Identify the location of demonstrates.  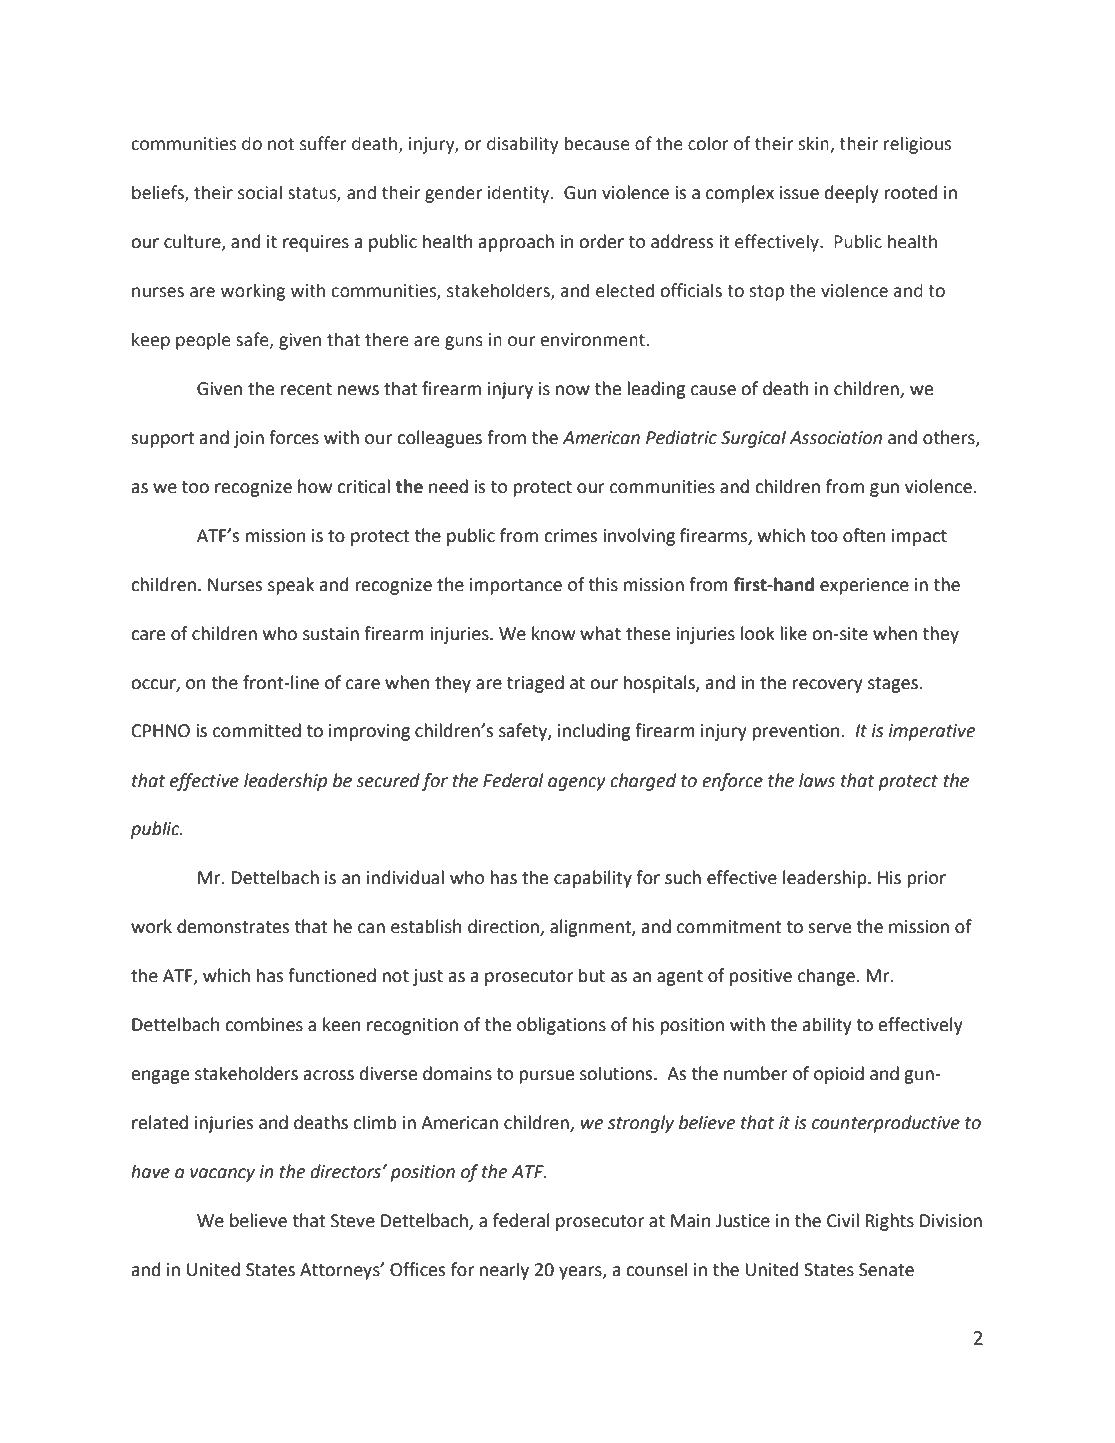
(233, 926).
